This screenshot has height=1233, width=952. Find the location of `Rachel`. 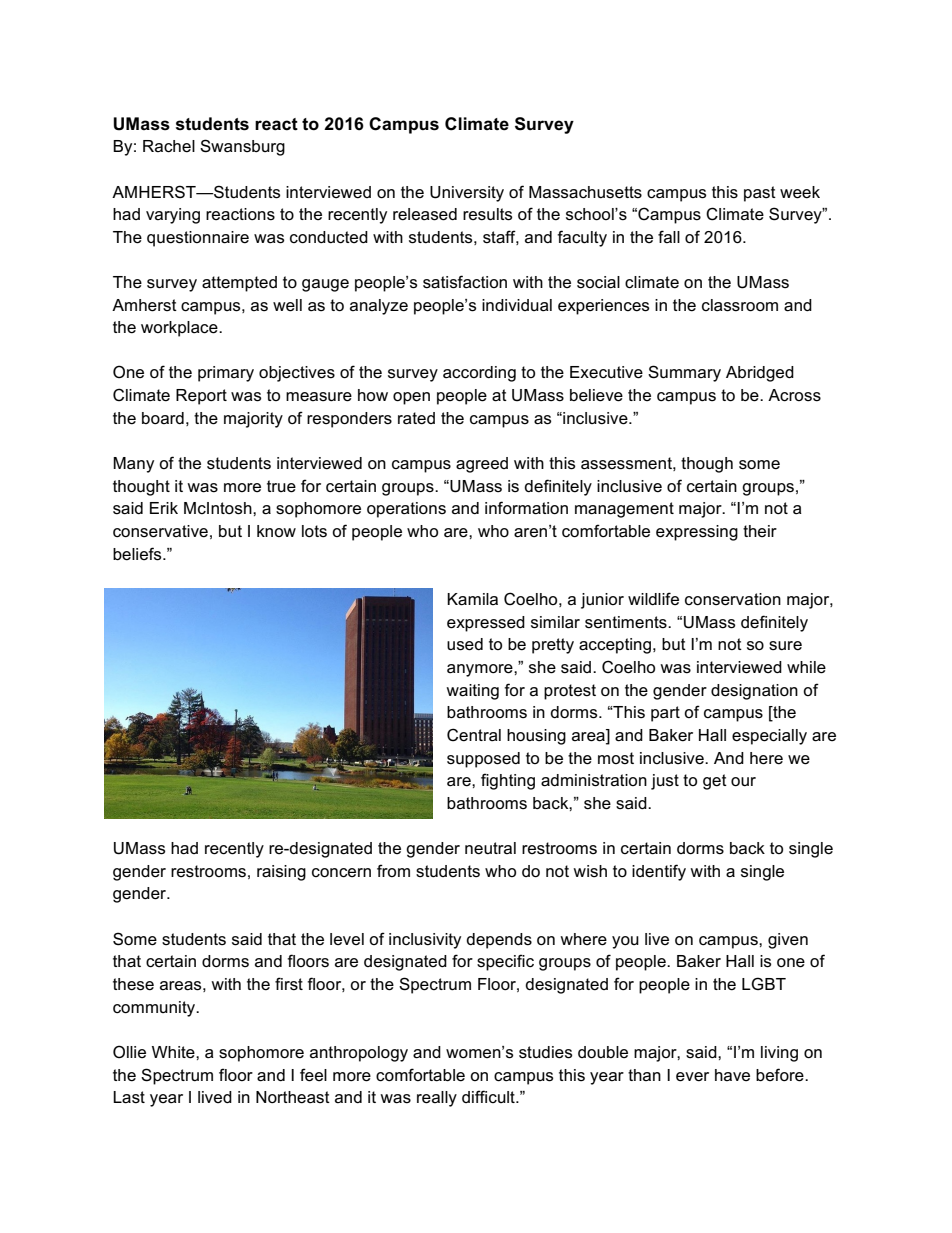

Rachel is located at coordinates (169, 146).
